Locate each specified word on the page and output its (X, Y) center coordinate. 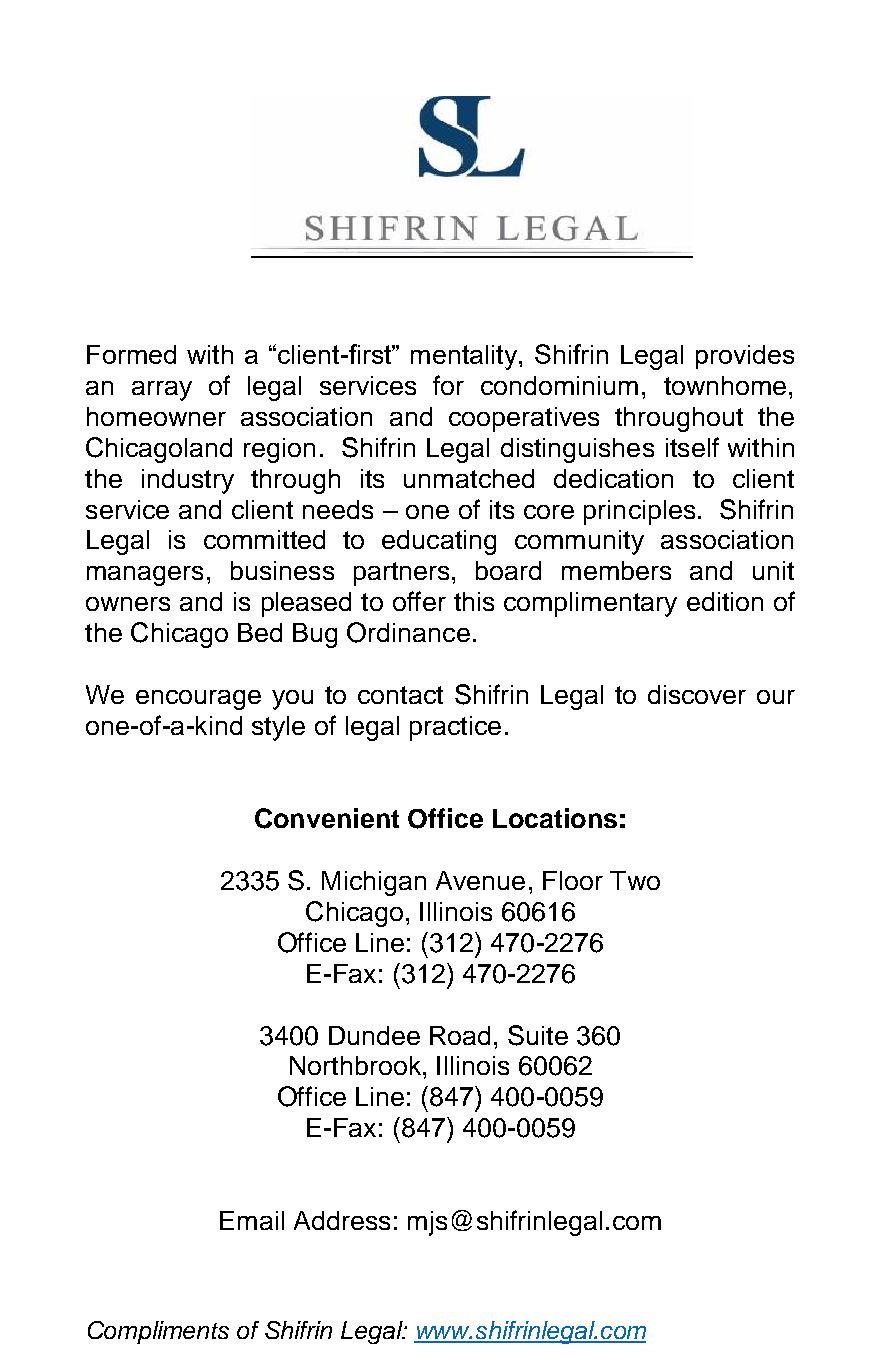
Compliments (158, 1332)
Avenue (480, 880)
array (162, 391)
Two (635, 880)
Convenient (327, 818)
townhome (725, 385)
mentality (465, 357)
